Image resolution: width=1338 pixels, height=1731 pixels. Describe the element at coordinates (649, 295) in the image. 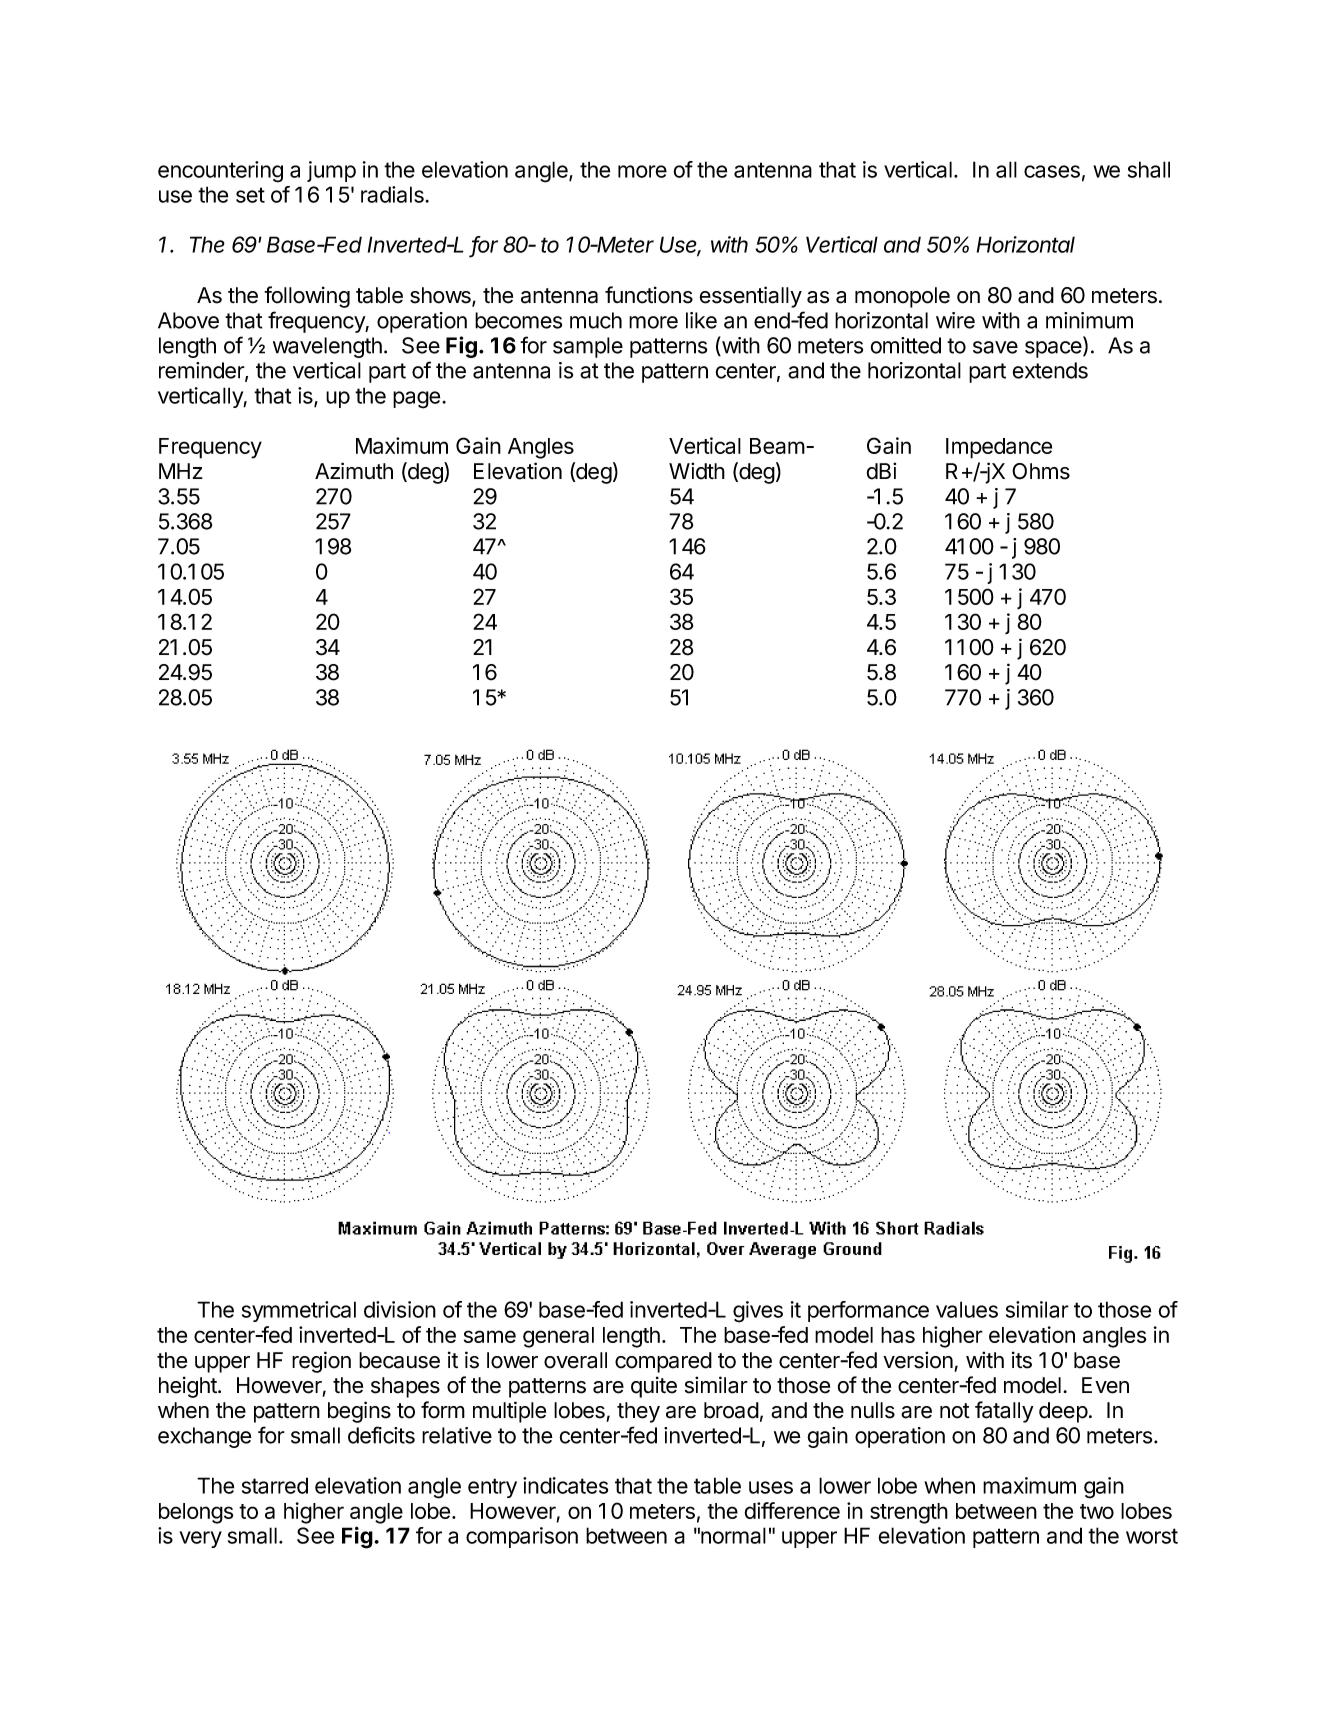

I see `functions` at that location.
